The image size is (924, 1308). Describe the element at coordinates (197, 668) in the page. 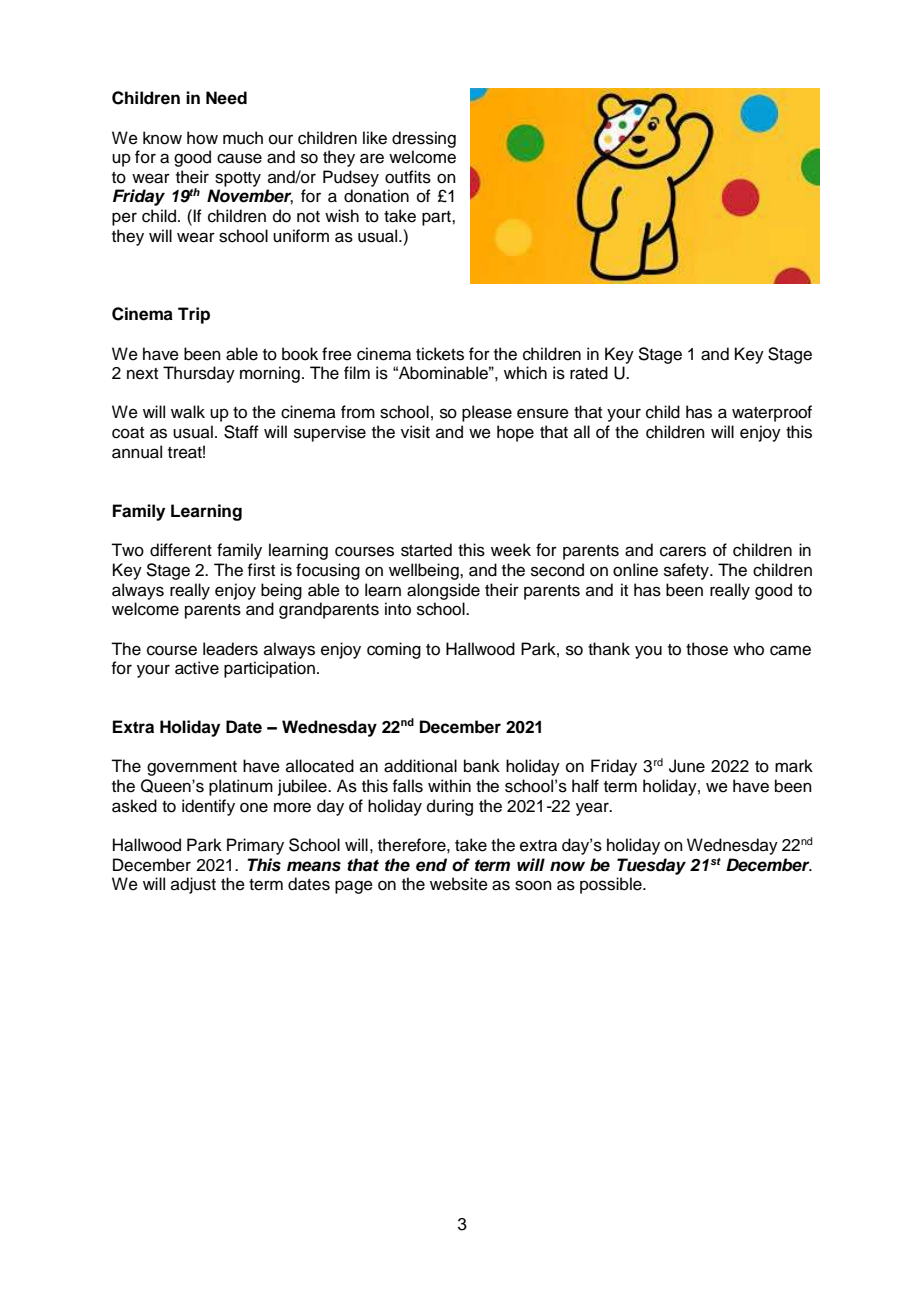

I see `active` at that location.
